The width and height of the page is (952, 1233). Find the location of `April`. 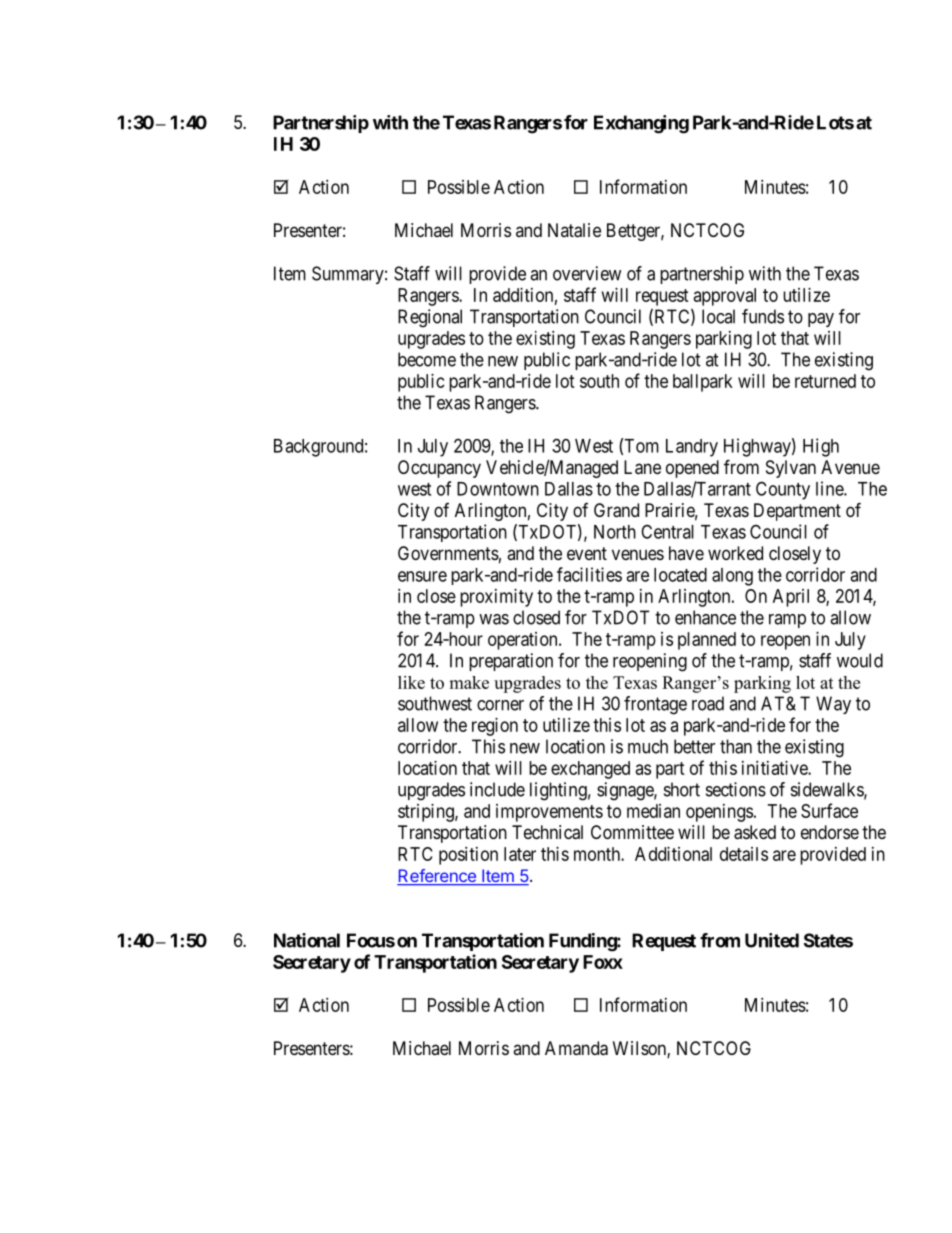

April is located at coordinates (791, 598).
